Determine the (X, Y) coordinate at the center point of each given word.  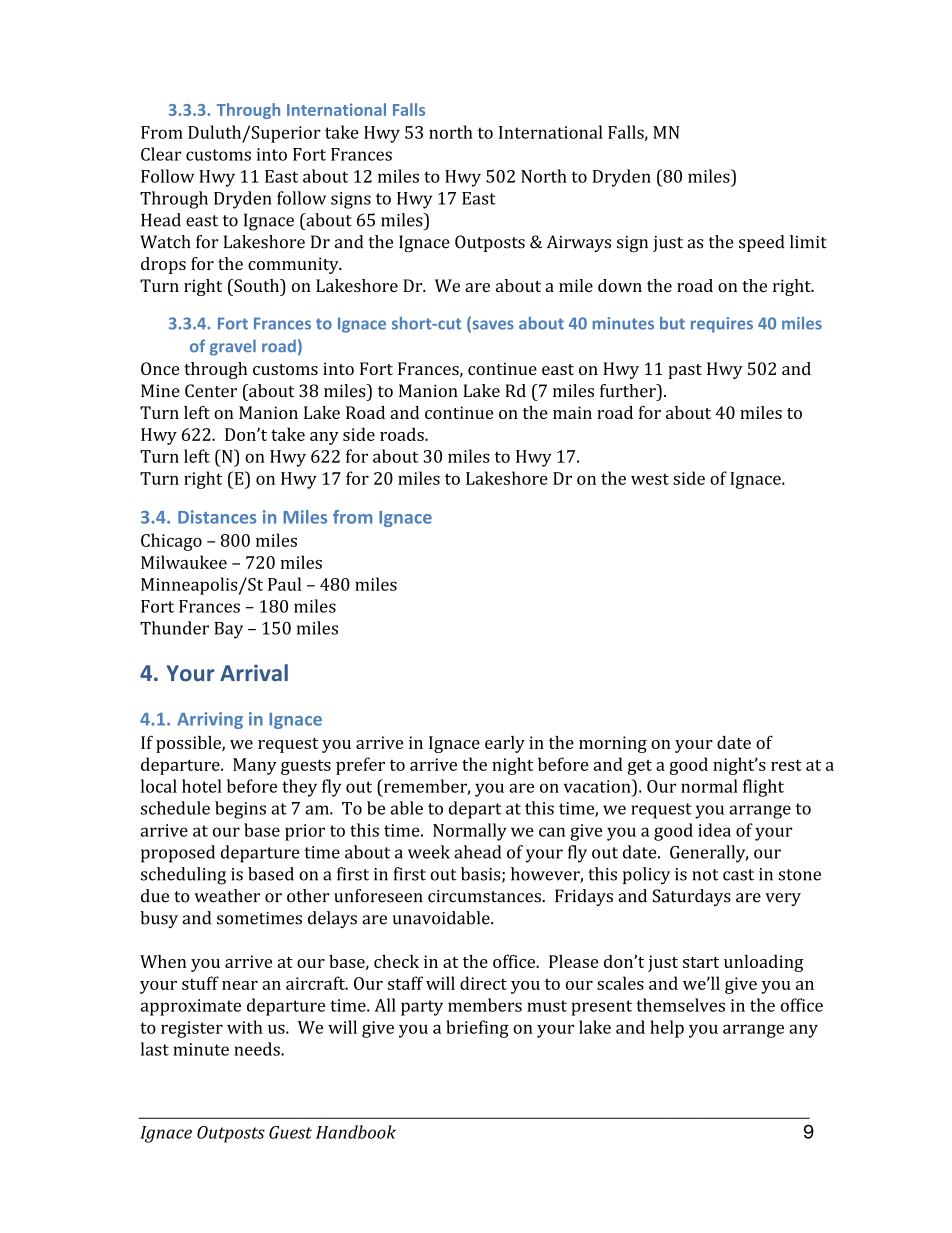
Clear (161, 154)
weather (227, 896)
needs (258, 1049)
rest (786, 765)
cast (738, 875)
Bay (228, 630)
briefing (477, 1029)
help (667, 1029)
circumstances (485, 896)
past (685, 371)
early (505, 744)
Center (211, 391)
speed (762, 243)
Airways (579, 243)
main (572, 412)
